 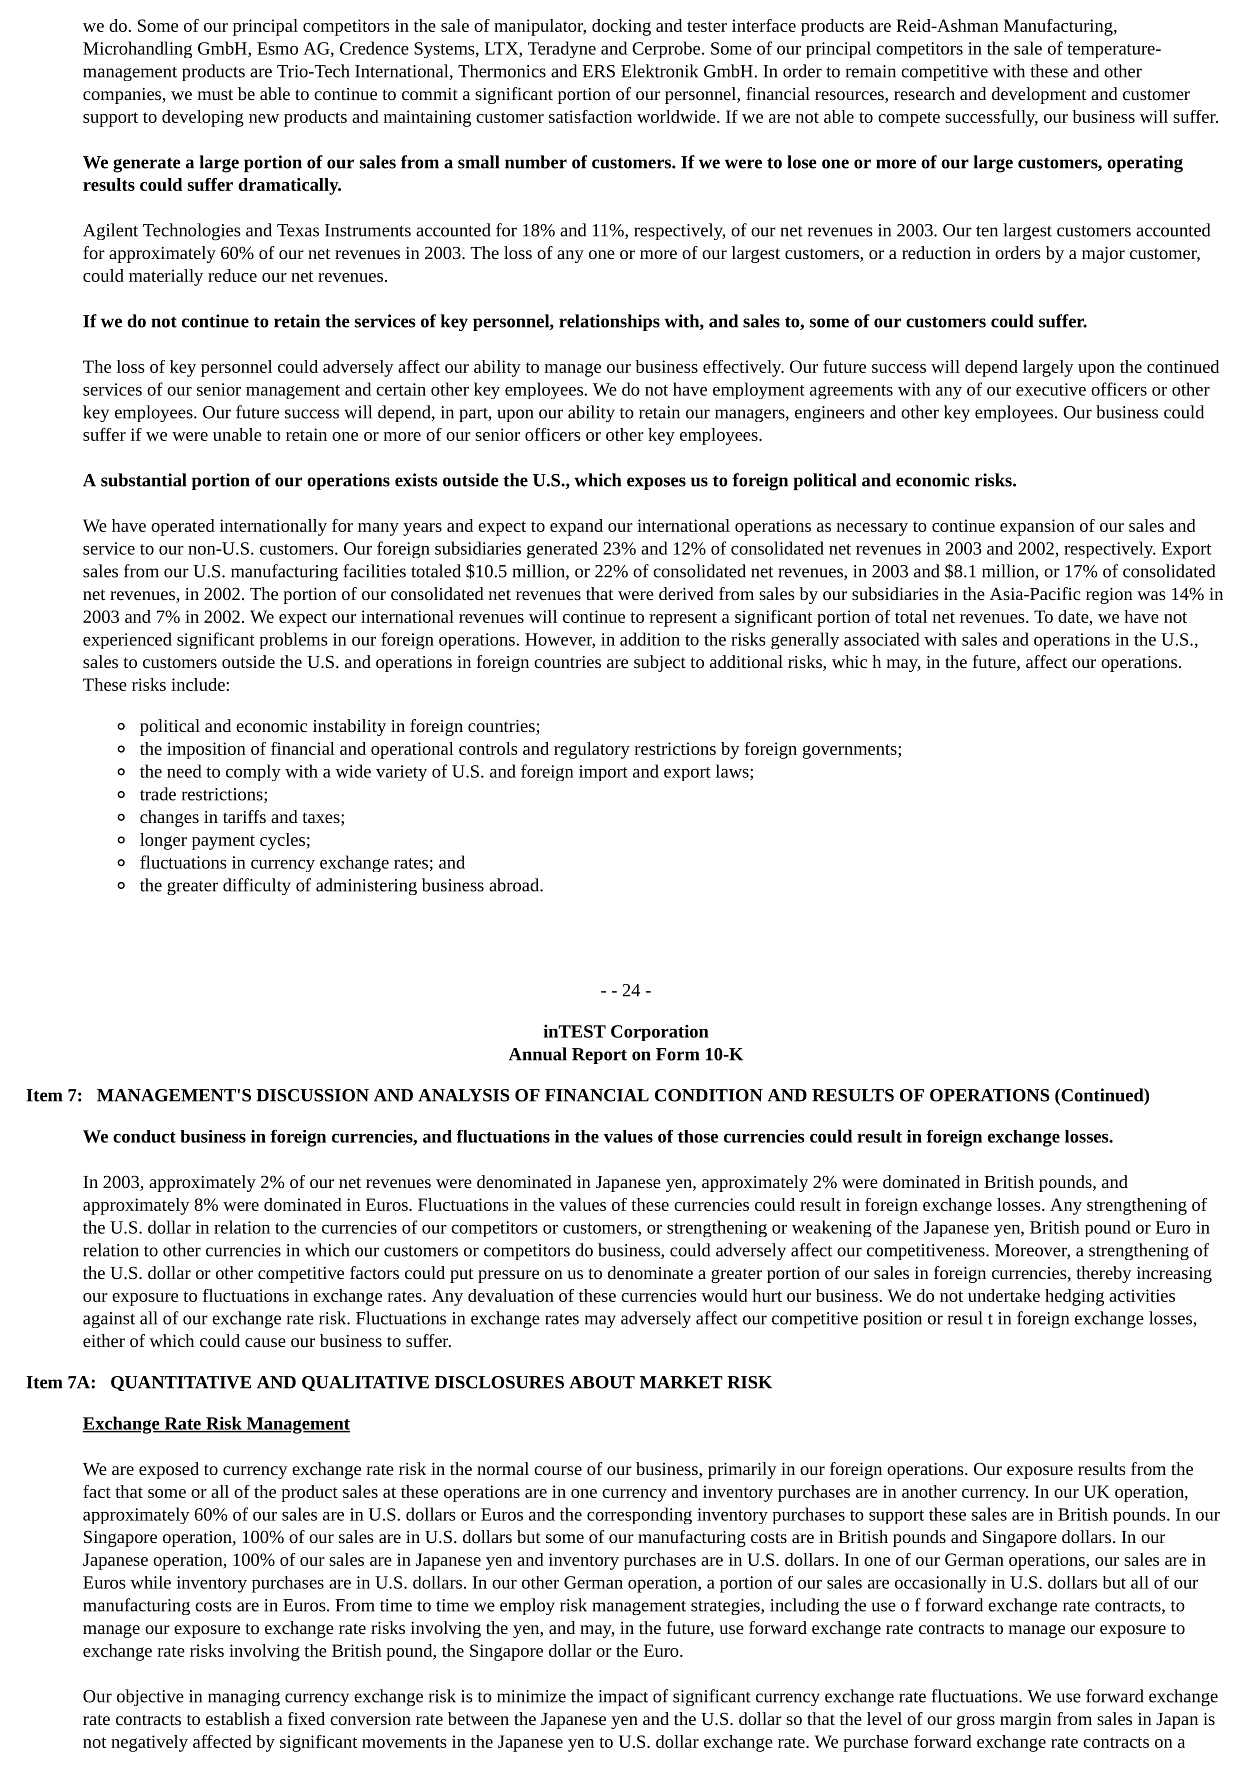 What do you see at coordinates (850, 751) in the screenshot?
I see `governments` at bounding box center [850, 751].
